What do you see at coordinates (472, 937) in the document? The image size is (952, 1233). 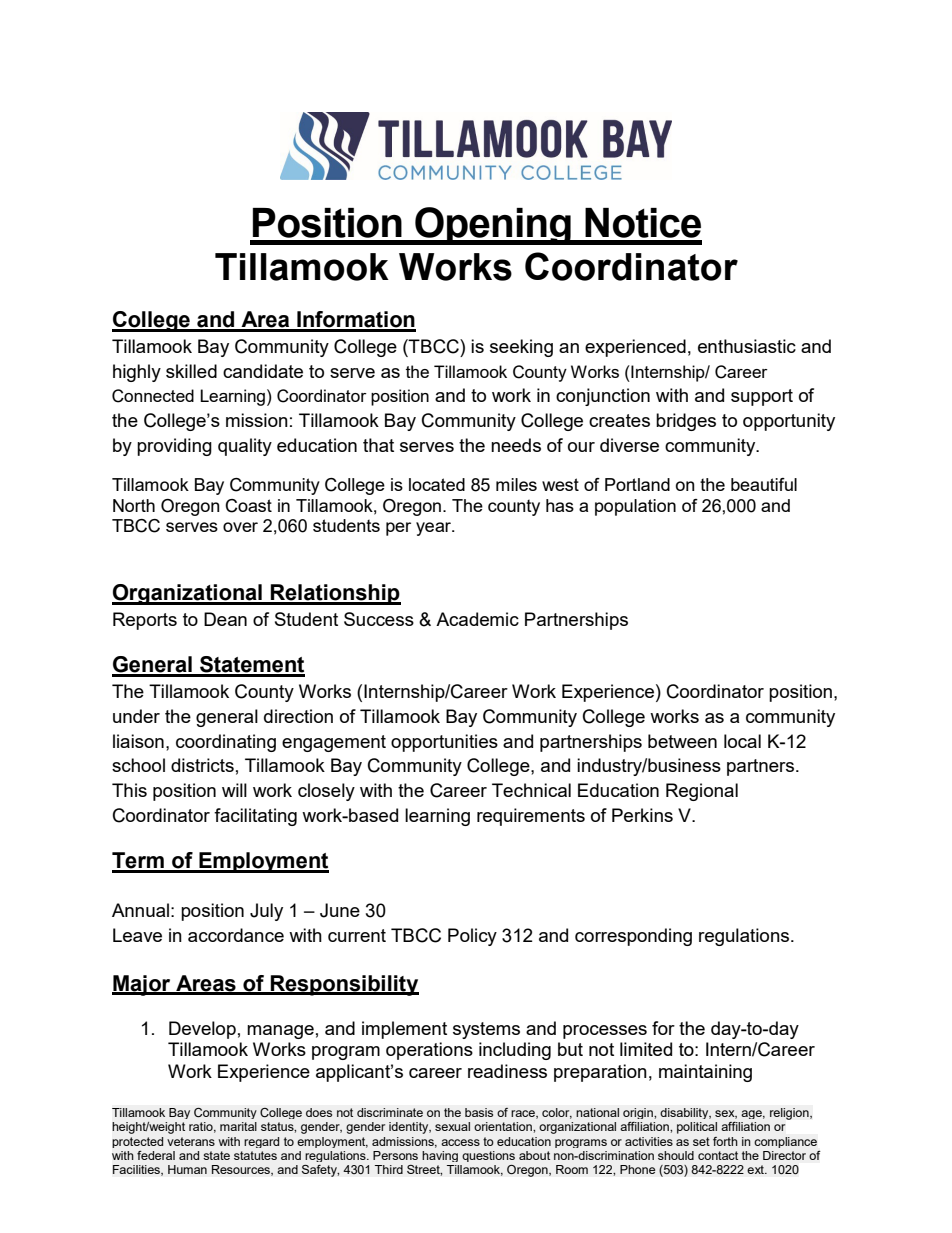 I see `Policy` at bounding box center [472, 937].
